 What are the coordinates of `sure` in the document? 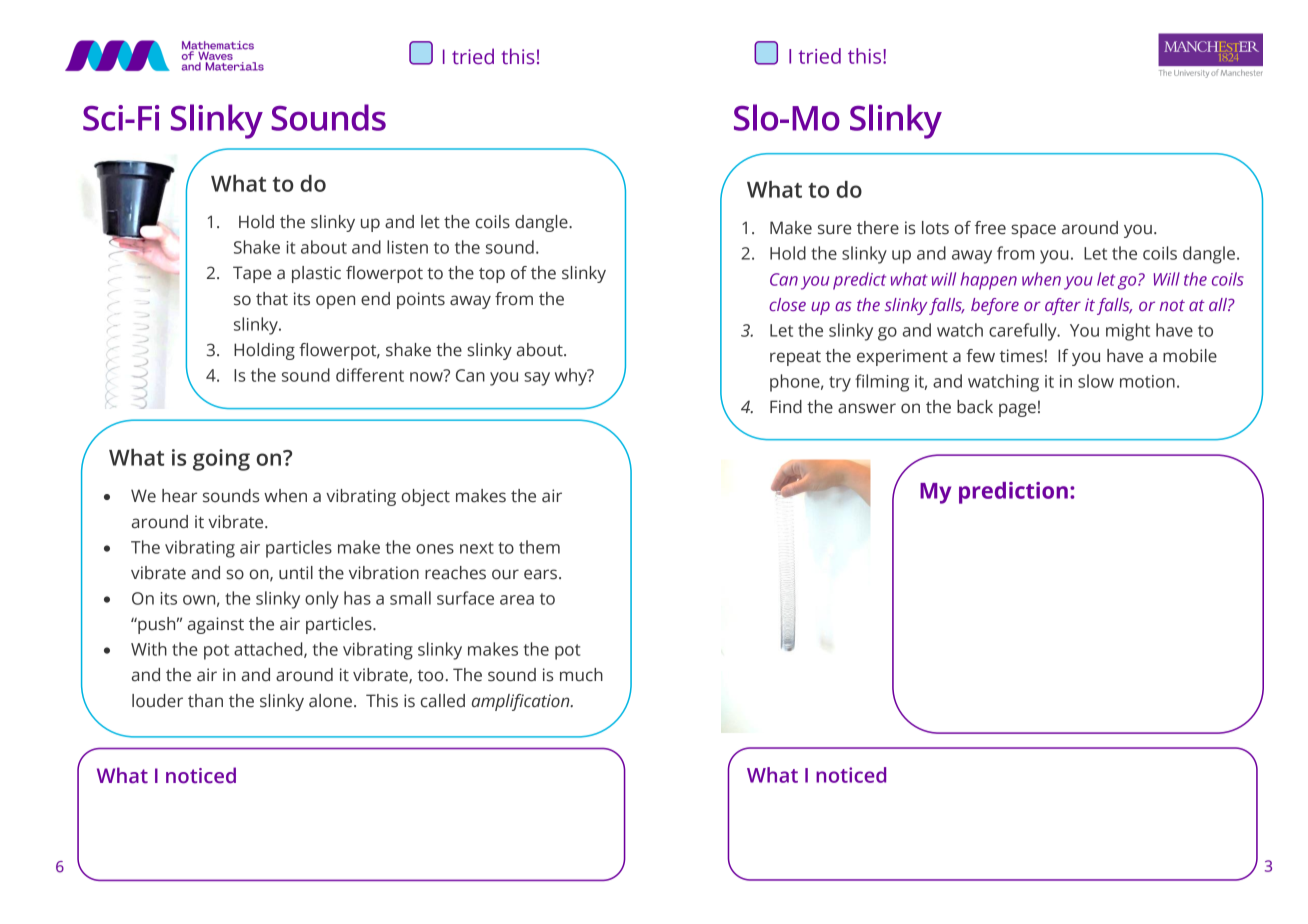 It's located at (834, 229).
